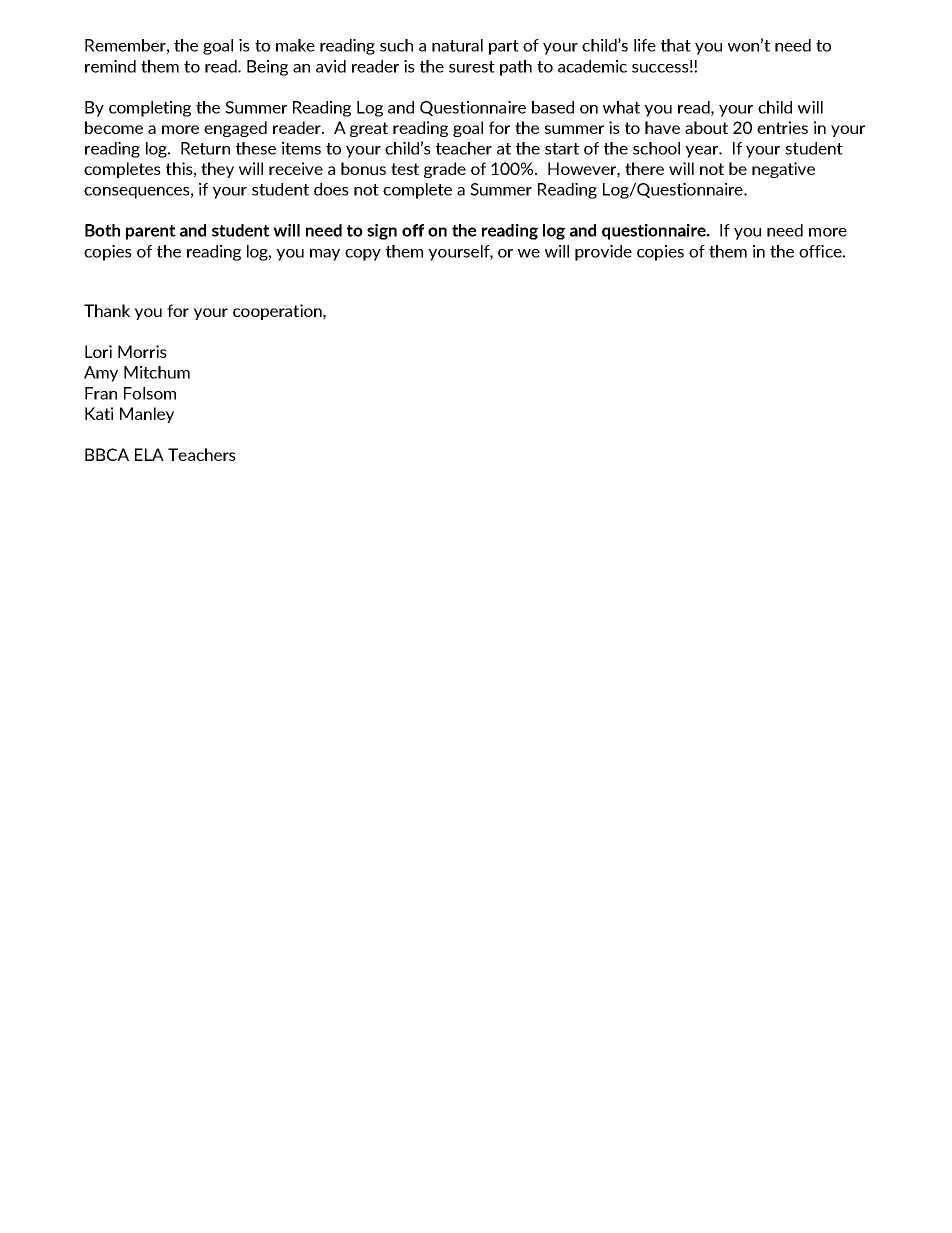  Describe the element at coordinates (445, 170) in the image. I see `grade` at that location.
